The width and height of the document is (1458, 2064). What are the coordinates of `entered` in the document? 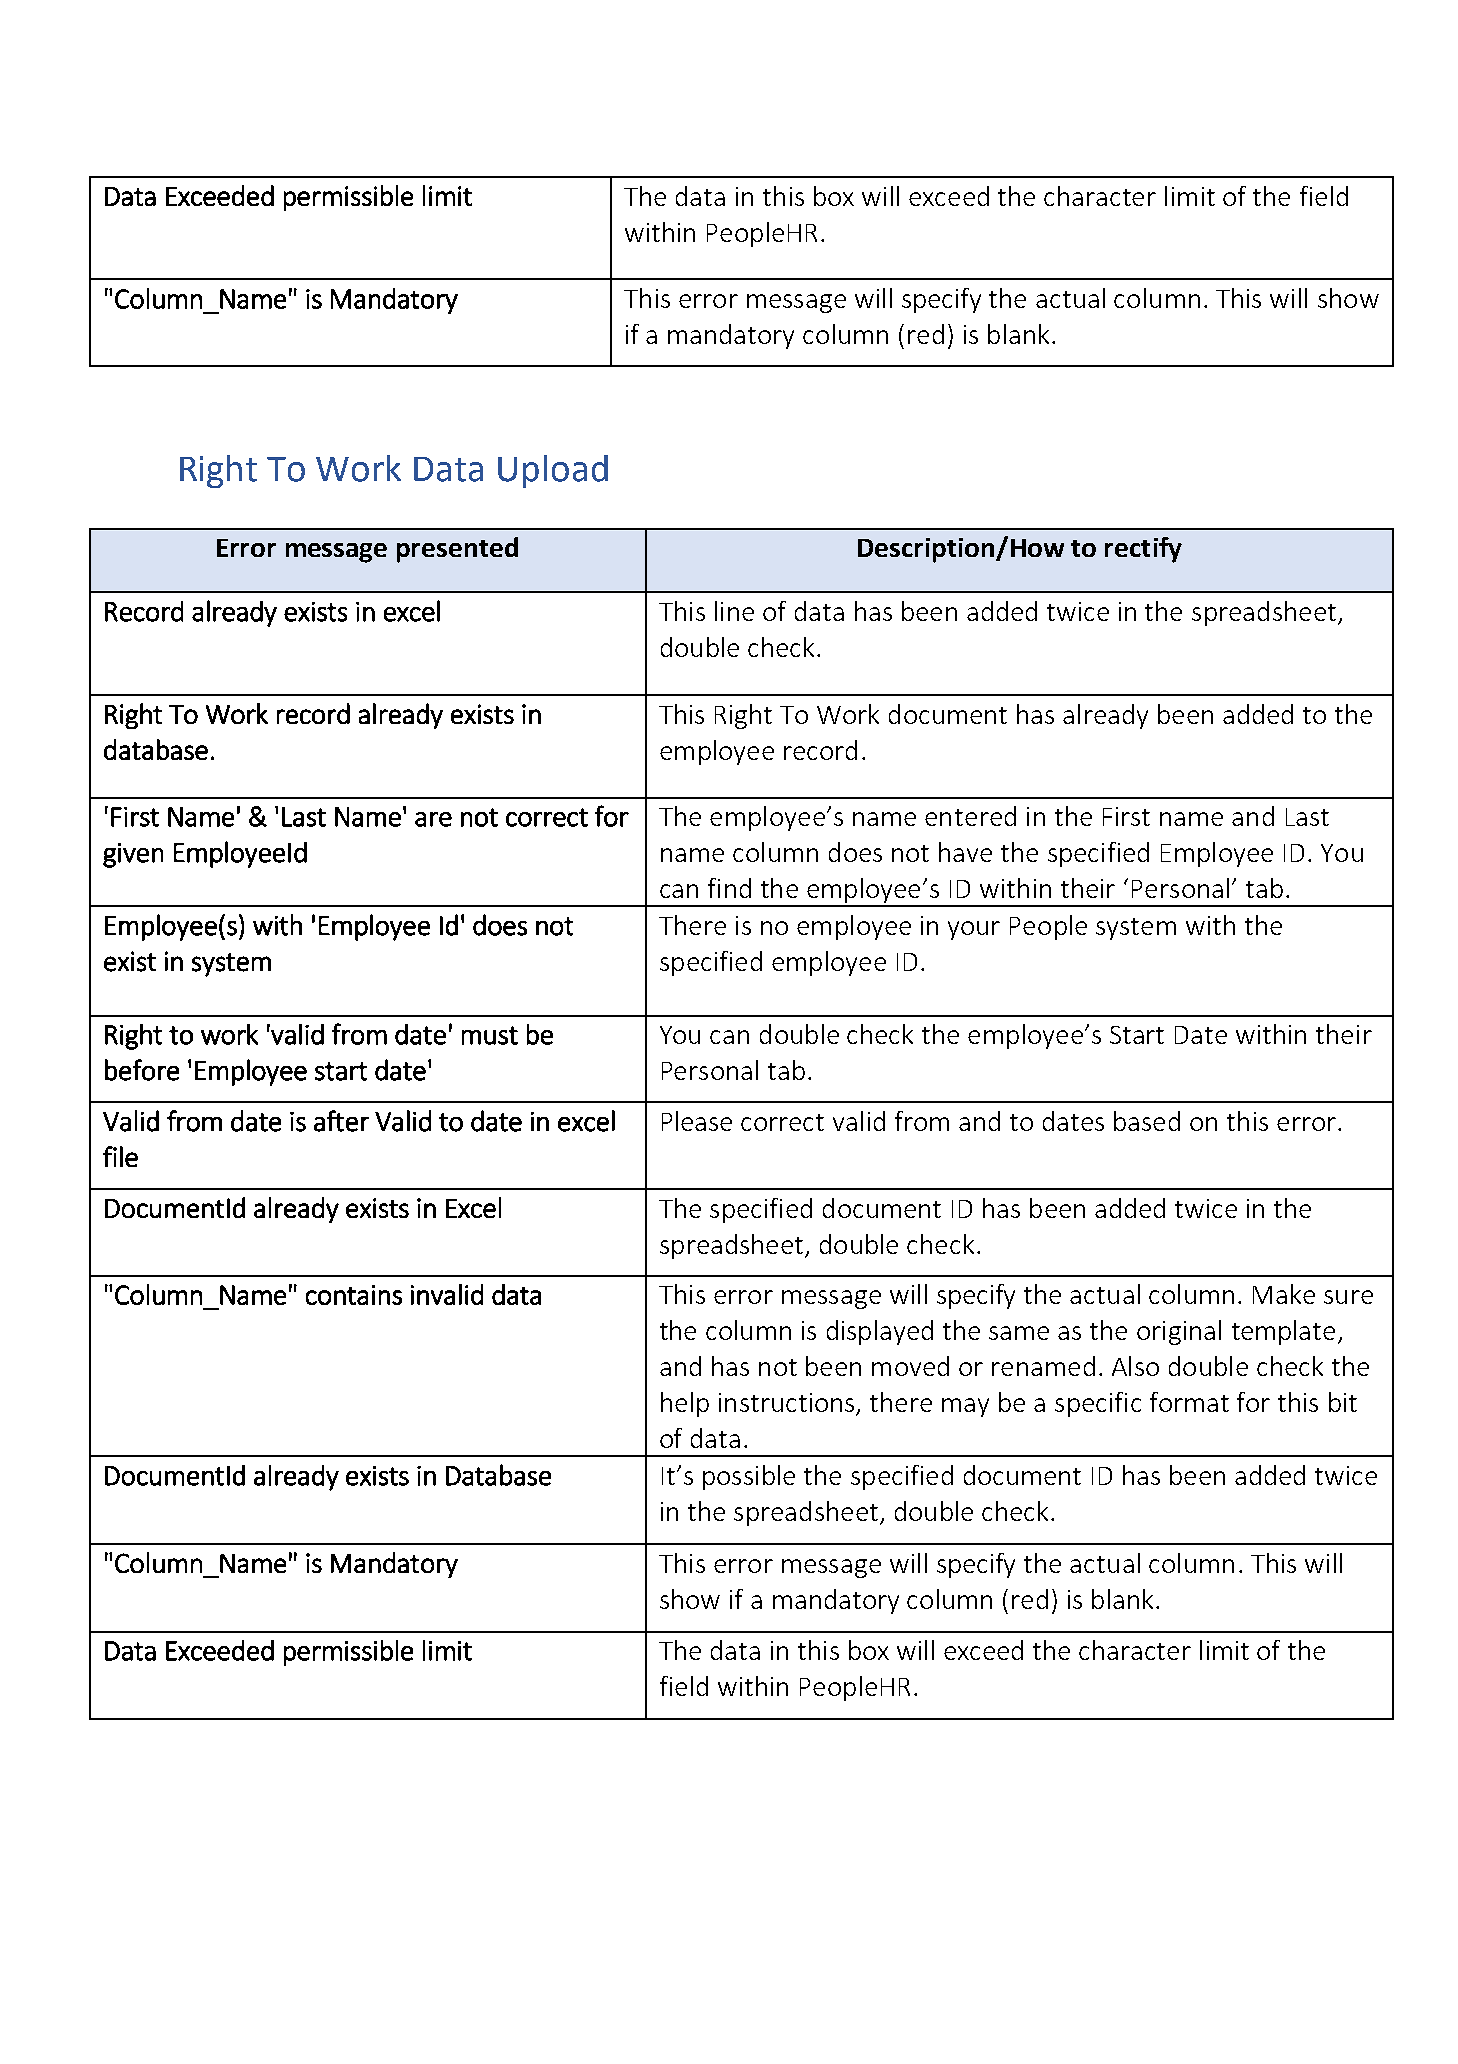 It's located at (970, 816).
